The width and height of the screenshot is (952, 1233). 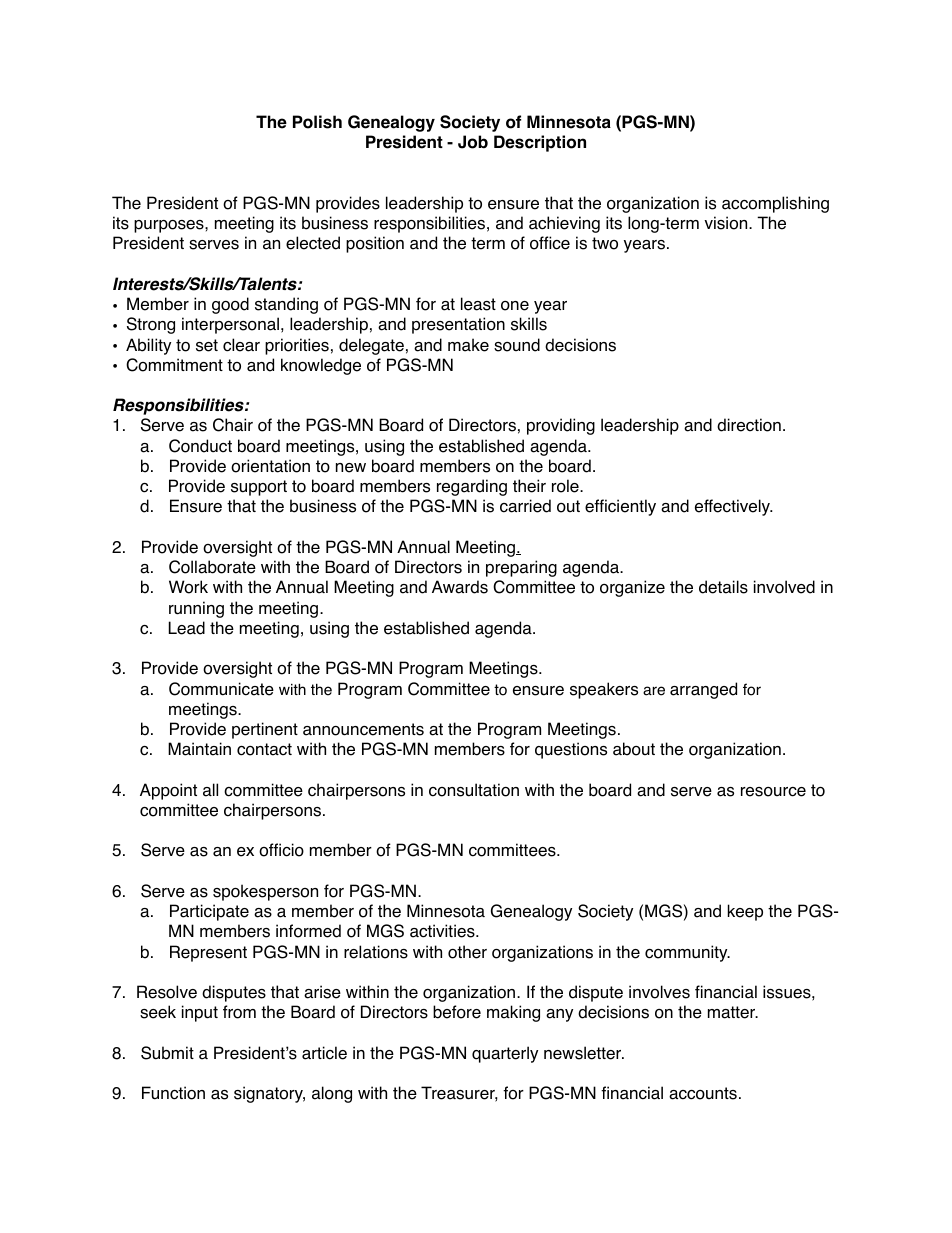 I want to click on Submit, so click(x=167, y=1053).
